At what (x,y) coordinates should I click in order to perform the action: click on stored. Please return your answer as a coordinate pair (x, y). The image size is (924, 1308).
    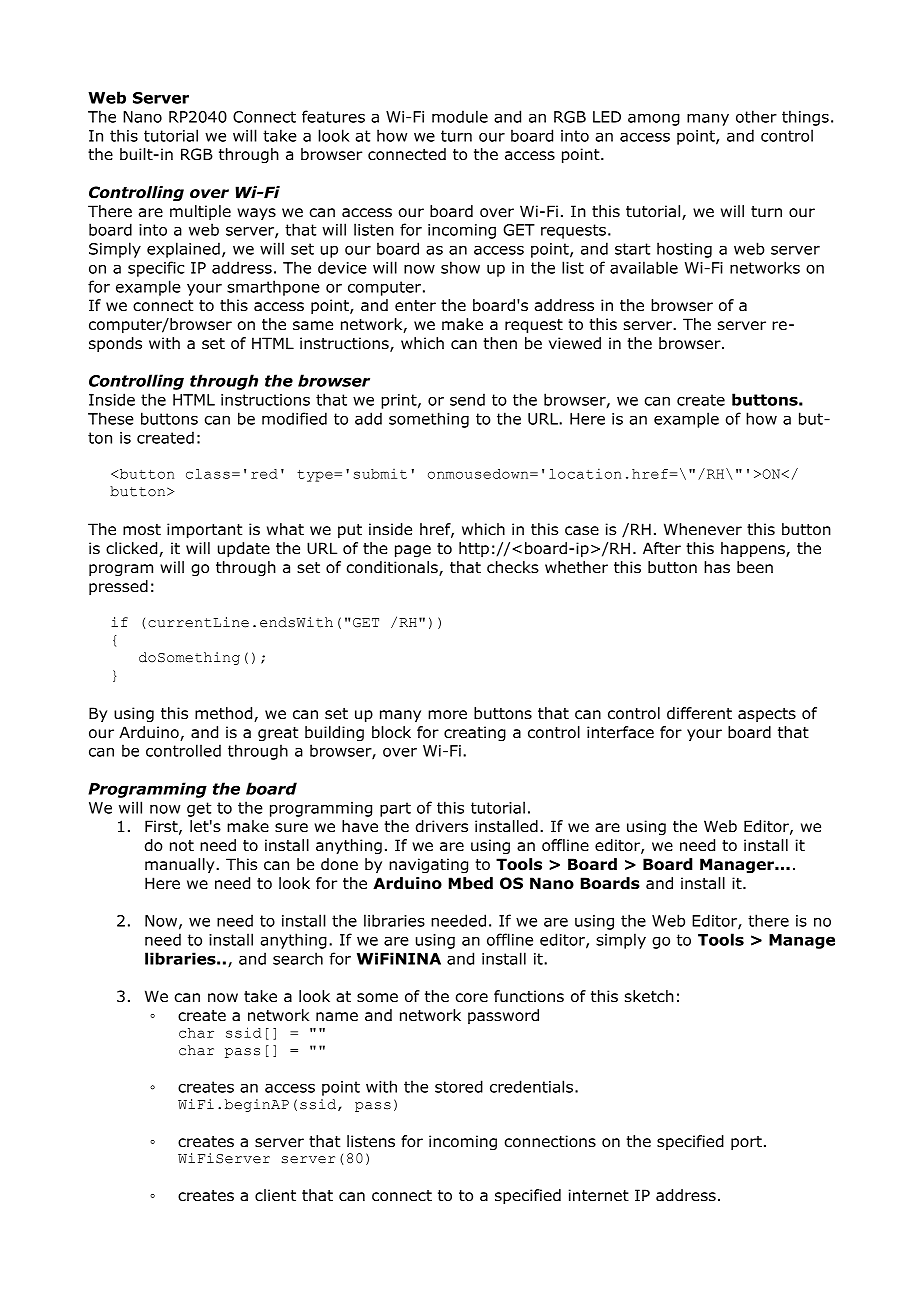
    Looking at the image, I should click on (459, 1086).
